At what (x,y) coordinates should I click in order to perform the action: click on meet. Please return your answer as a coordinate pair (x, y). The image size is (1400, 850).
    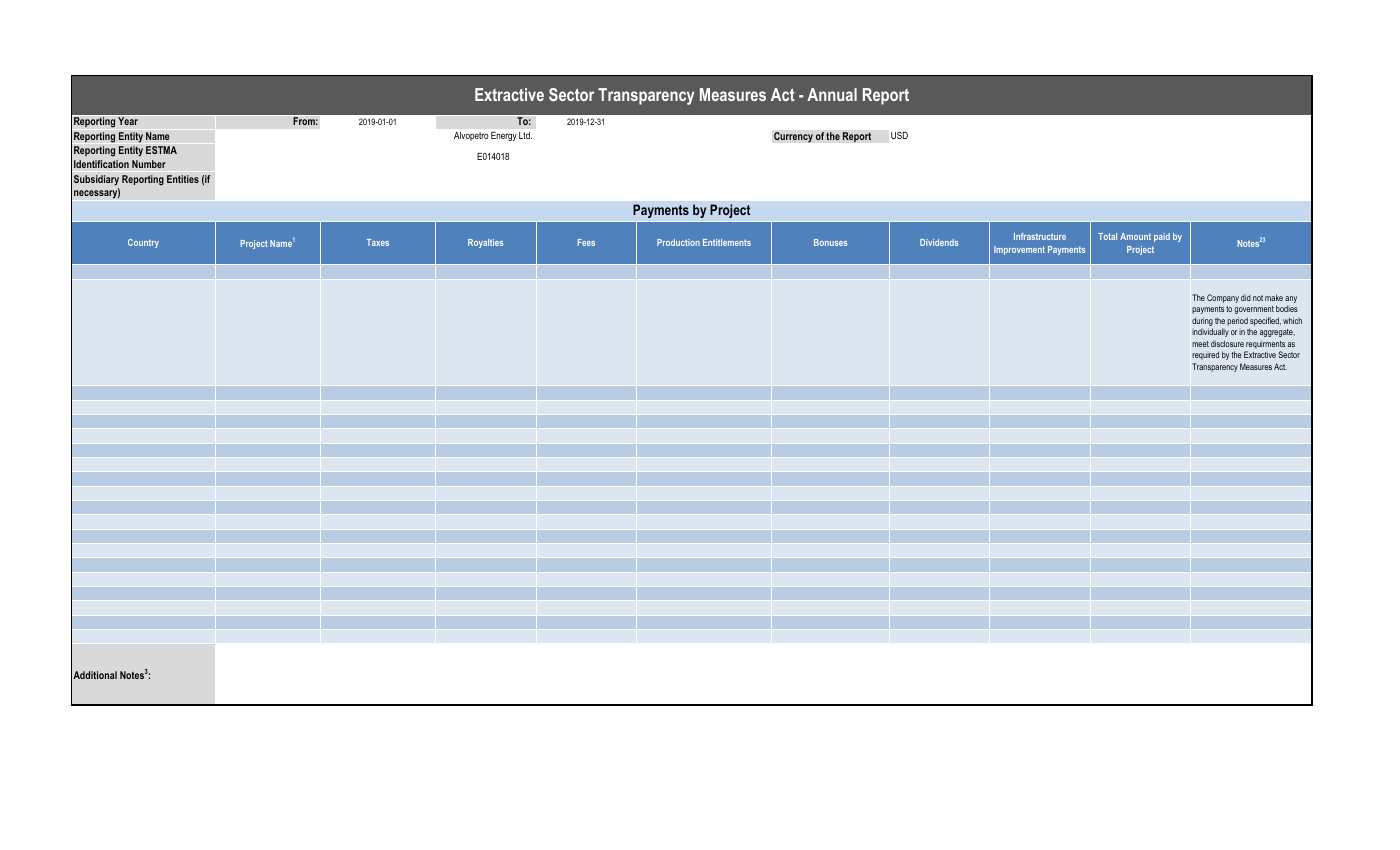
    Looking at the image, I should click on (1200, 344).
